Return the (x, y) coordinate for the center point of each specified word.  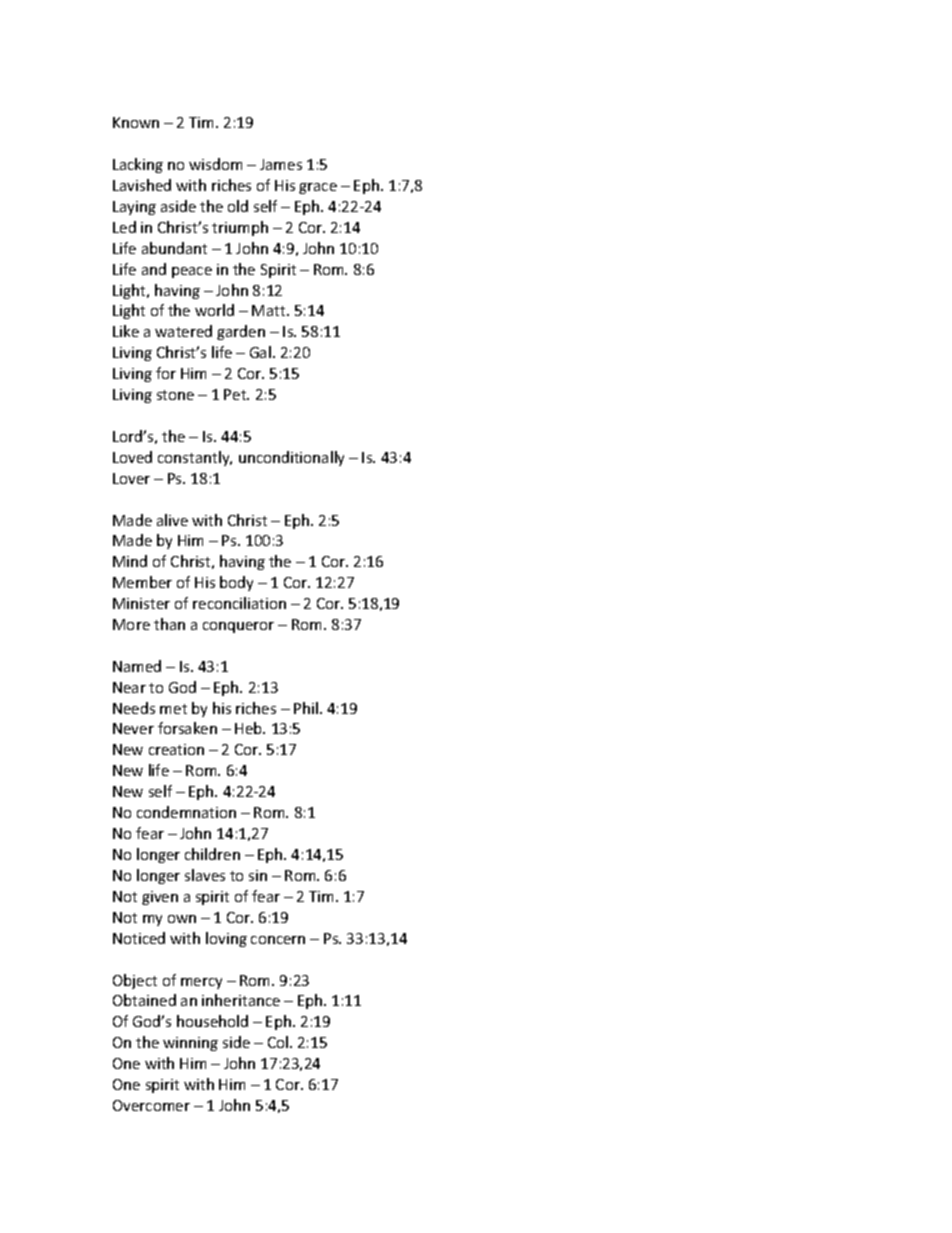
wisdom (215, 164)
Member (142, 582)
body (236, 583)
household (212, 1021)
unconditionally (291, 458)
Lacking (138, 165)
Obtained (144, 1000)
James (281, 164)
